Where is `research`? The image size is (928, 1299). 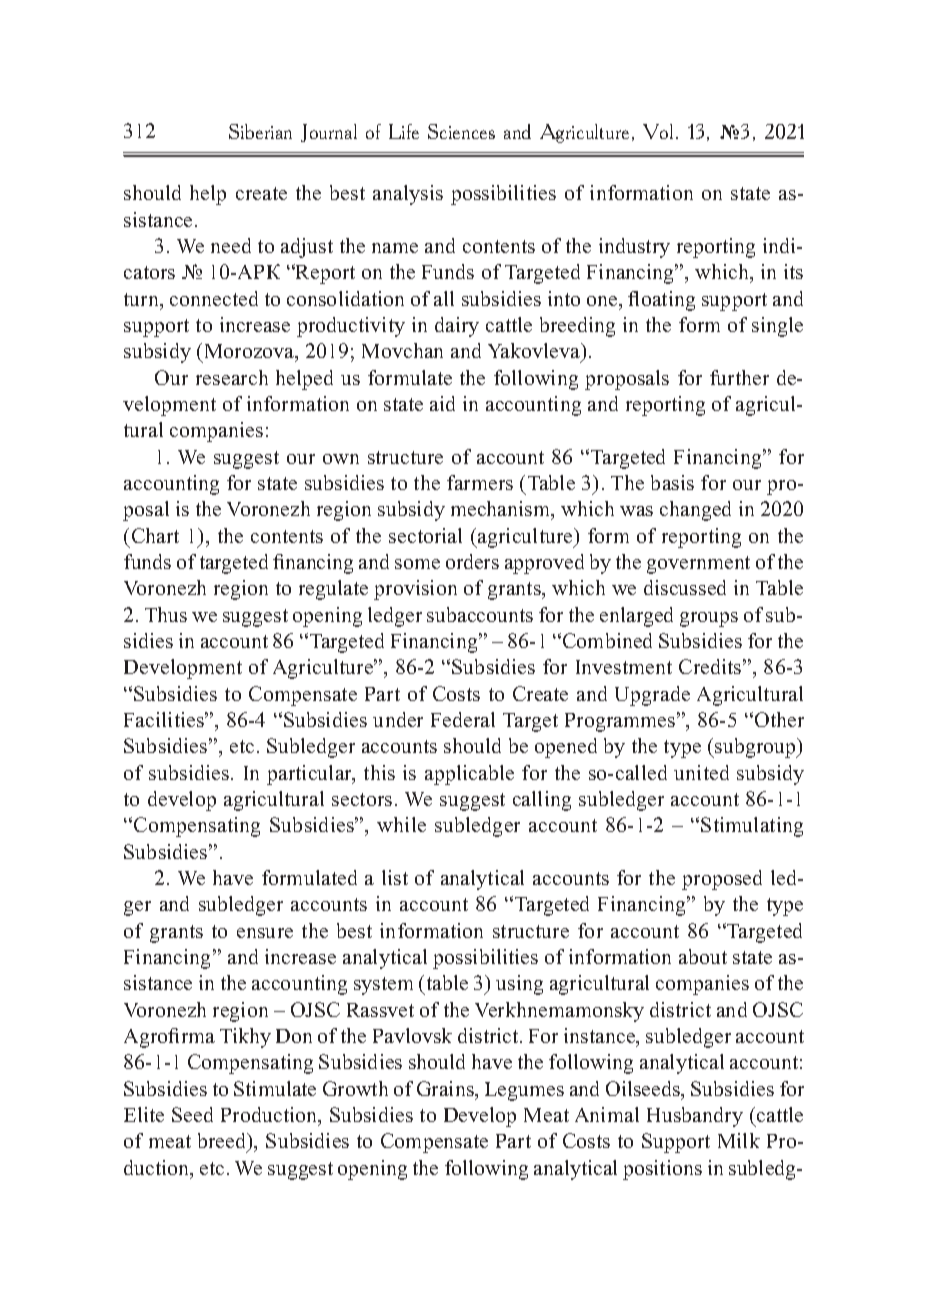 research is located at coordinates (232, 377).
